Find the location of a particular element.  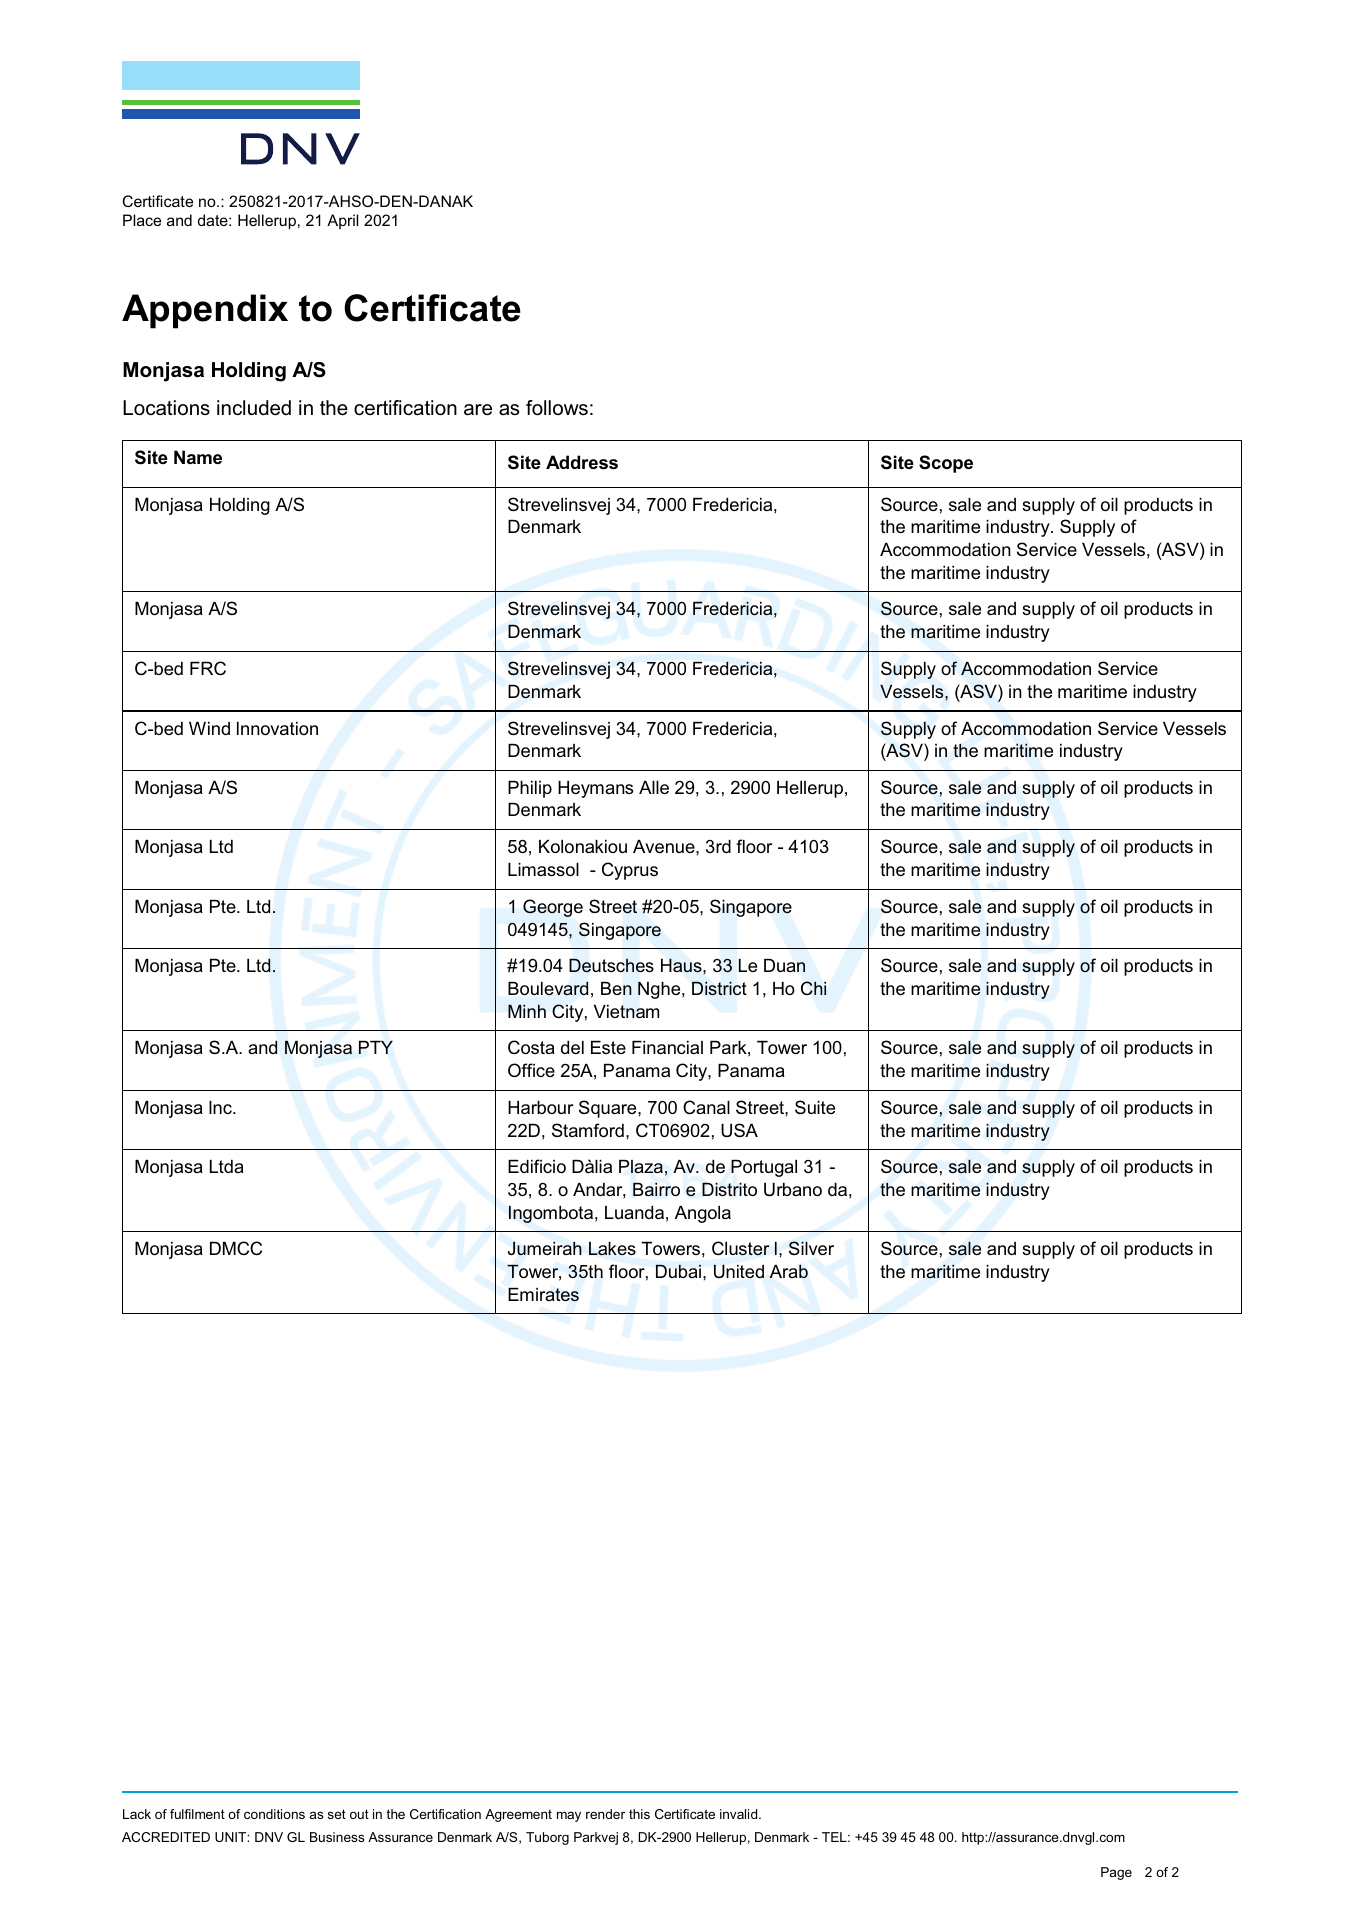

lnc is located at coordinates (221, 1107).
